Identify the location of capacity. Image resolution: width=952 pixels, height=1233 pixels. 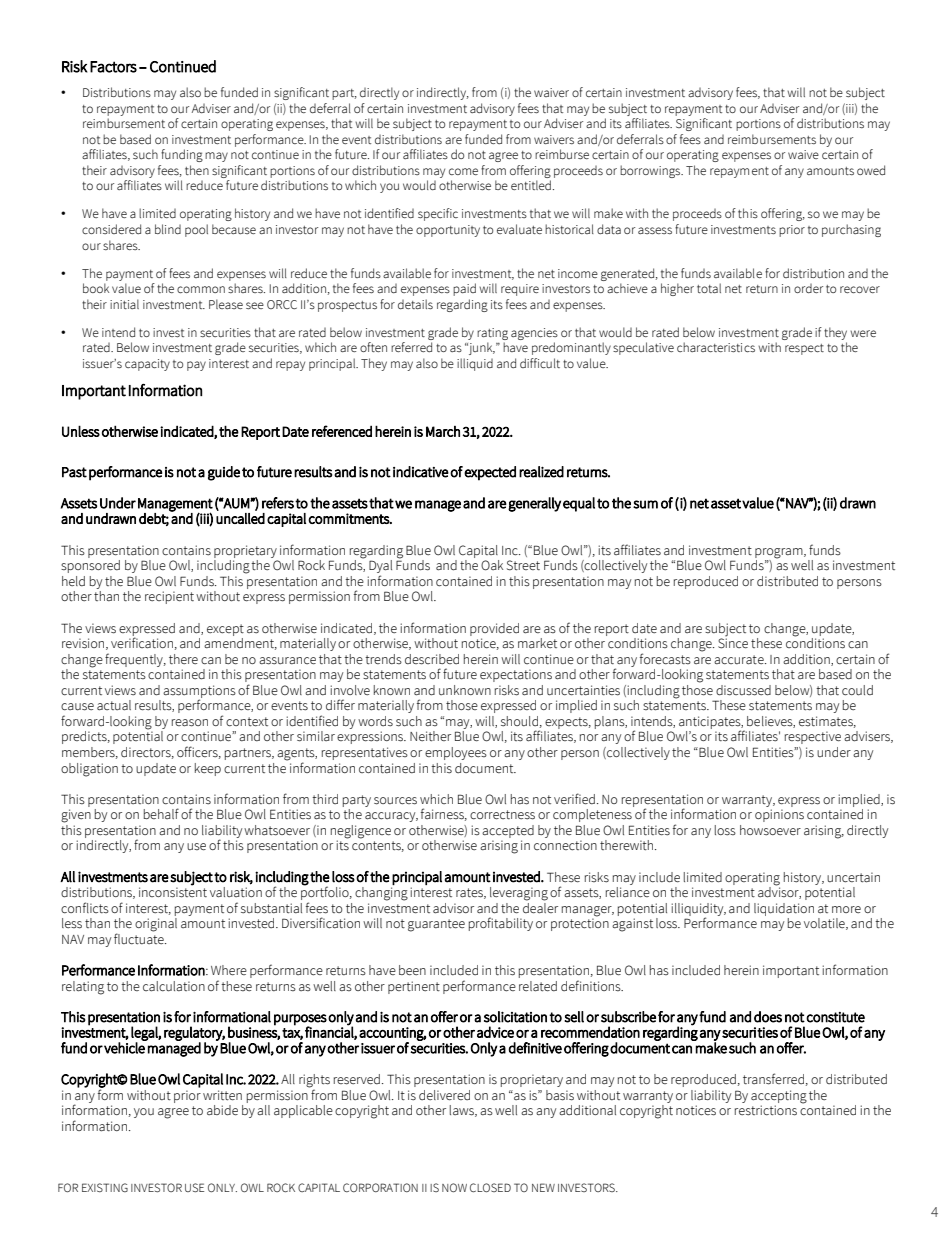
(147, 365).
